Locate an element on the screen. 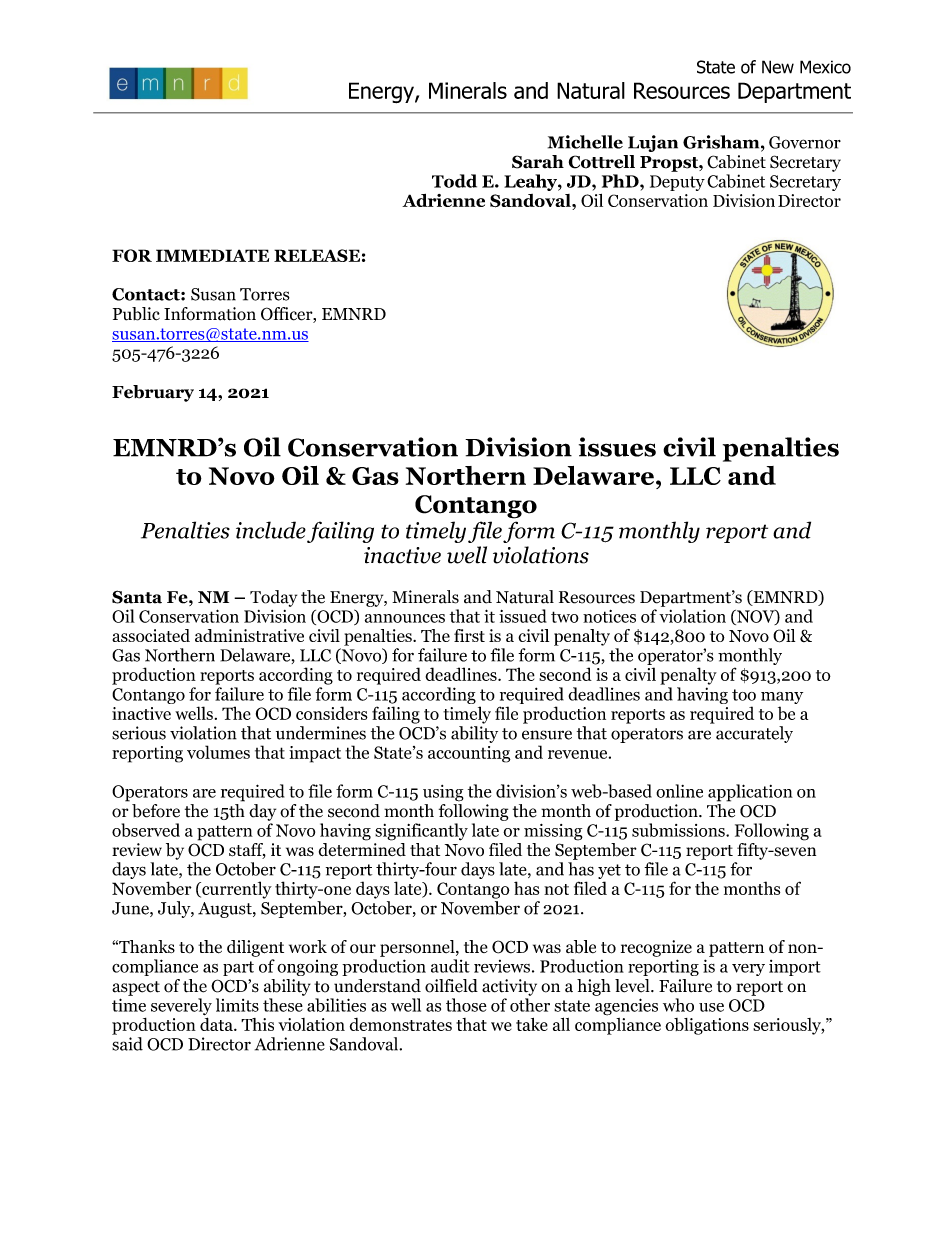 Image resolution: width=952 pixels, height=1233 pixels. using is located at coordinates (443, 793).
